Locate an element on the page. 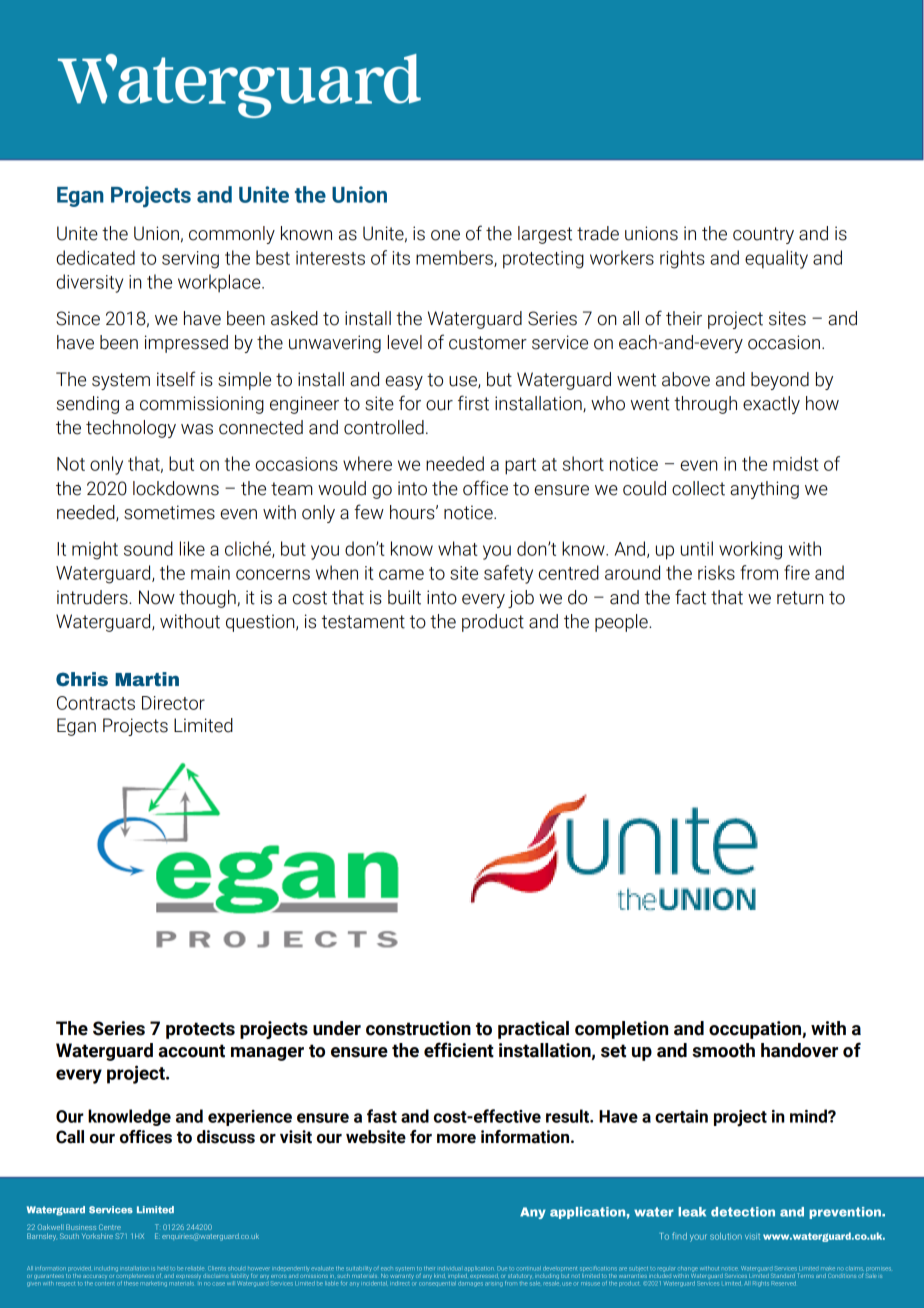 This document has width=924, height=1308. handover is located at coordinates (799, 1050).
